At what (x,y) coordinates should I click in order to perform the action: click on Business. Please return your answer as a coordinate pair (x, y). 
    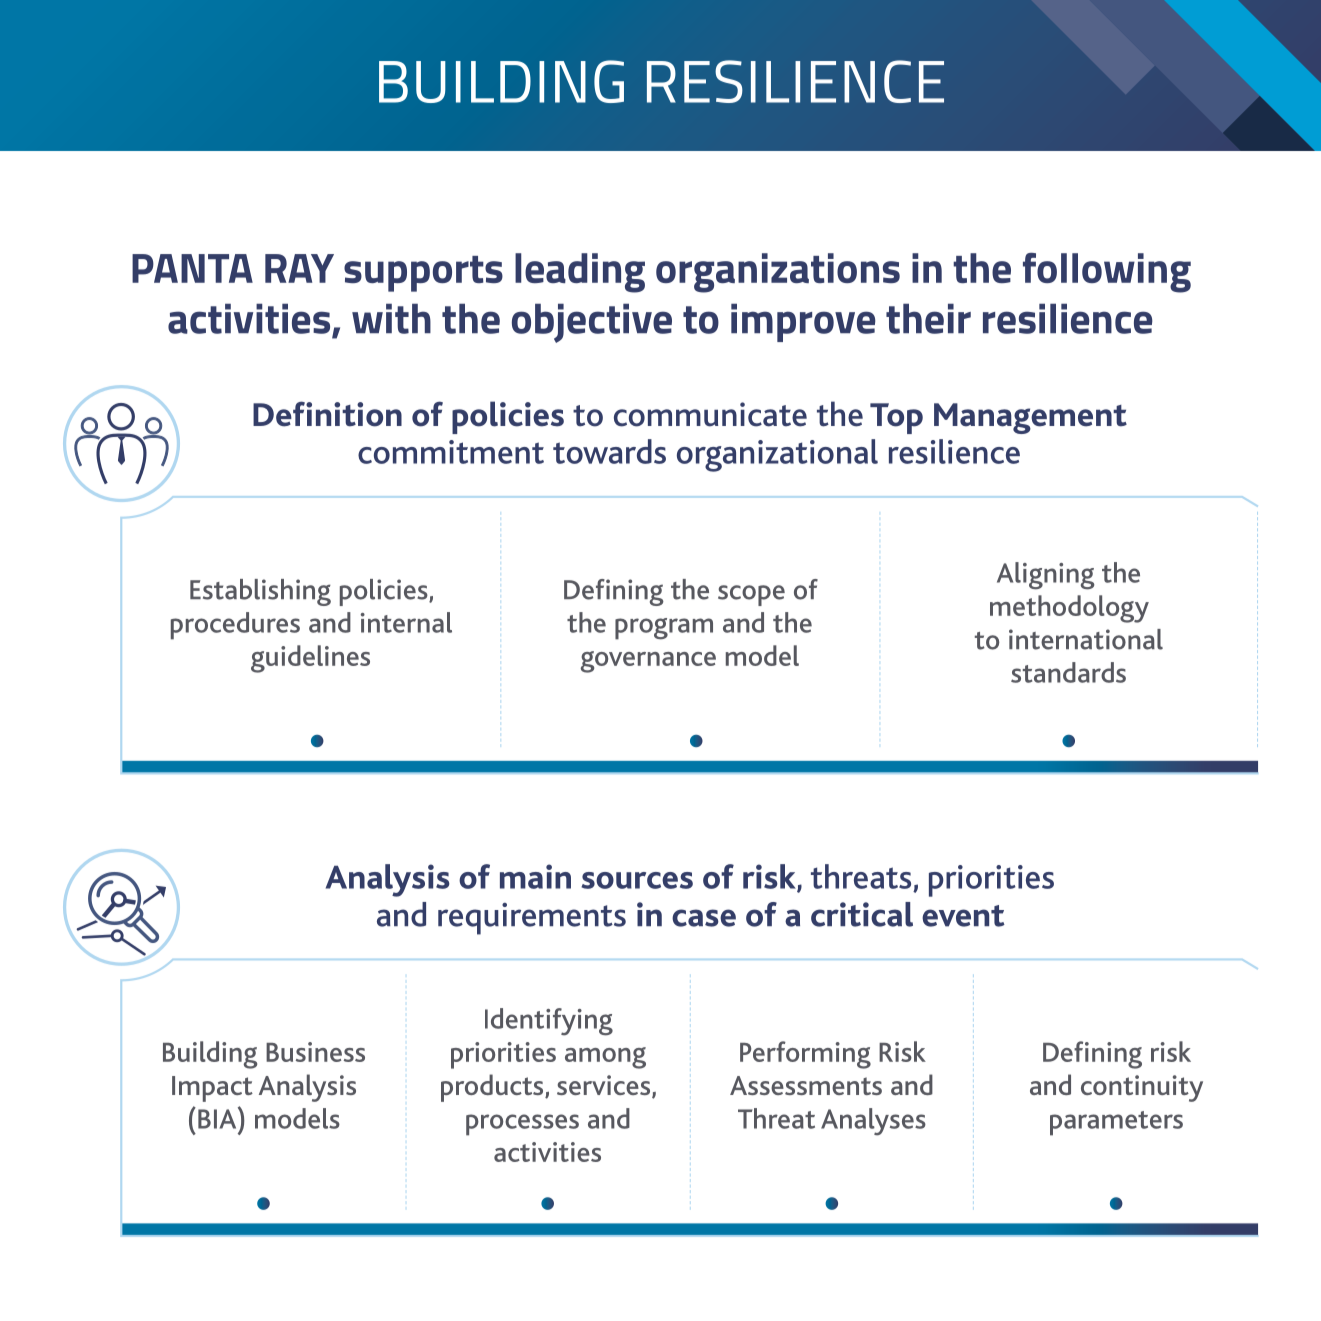
    Looking at the image, I should click on (315, 1052).
